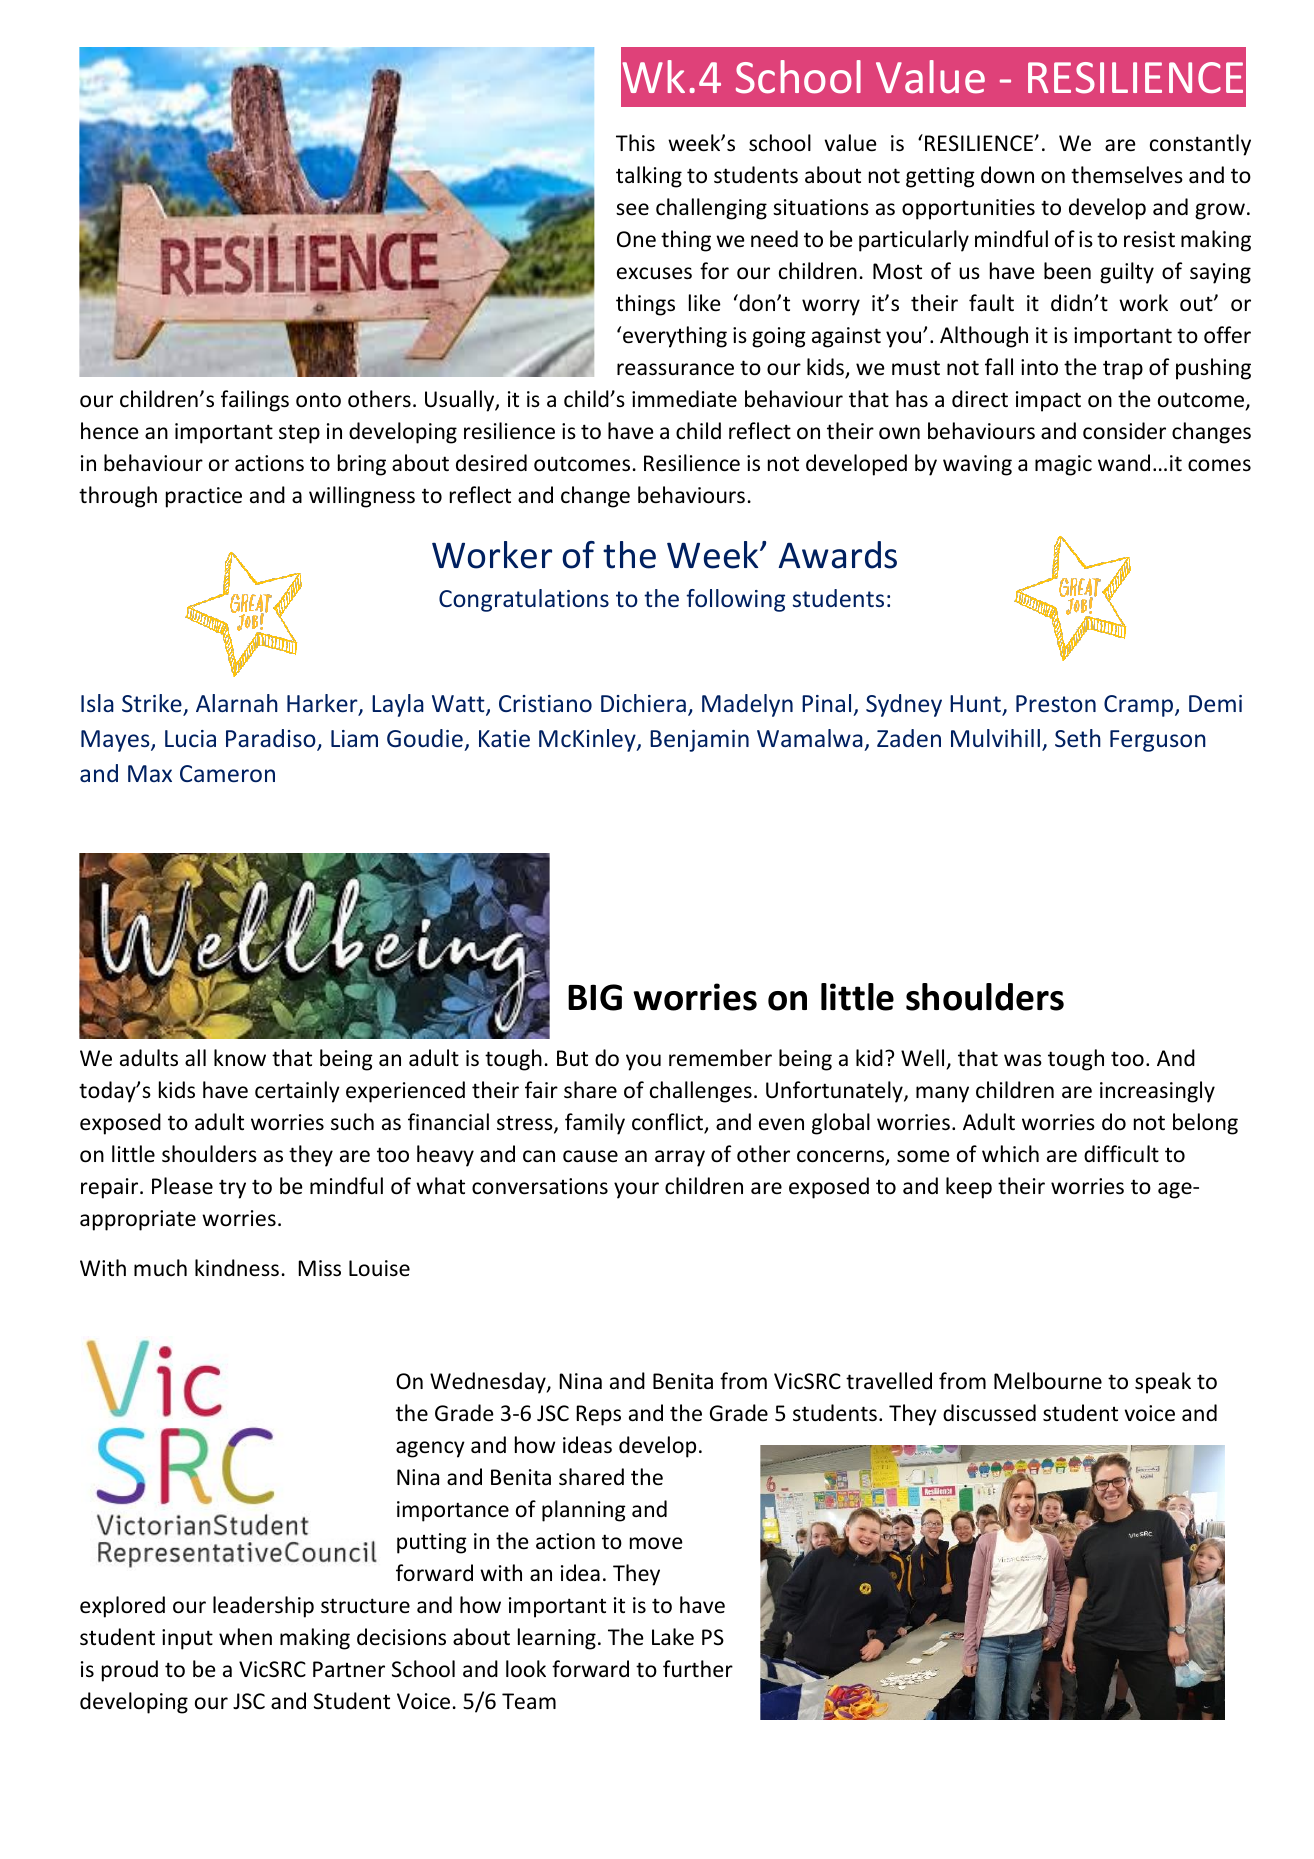 This page has height=1859, width=1314. I want to click on when, so click(245, 1636).
